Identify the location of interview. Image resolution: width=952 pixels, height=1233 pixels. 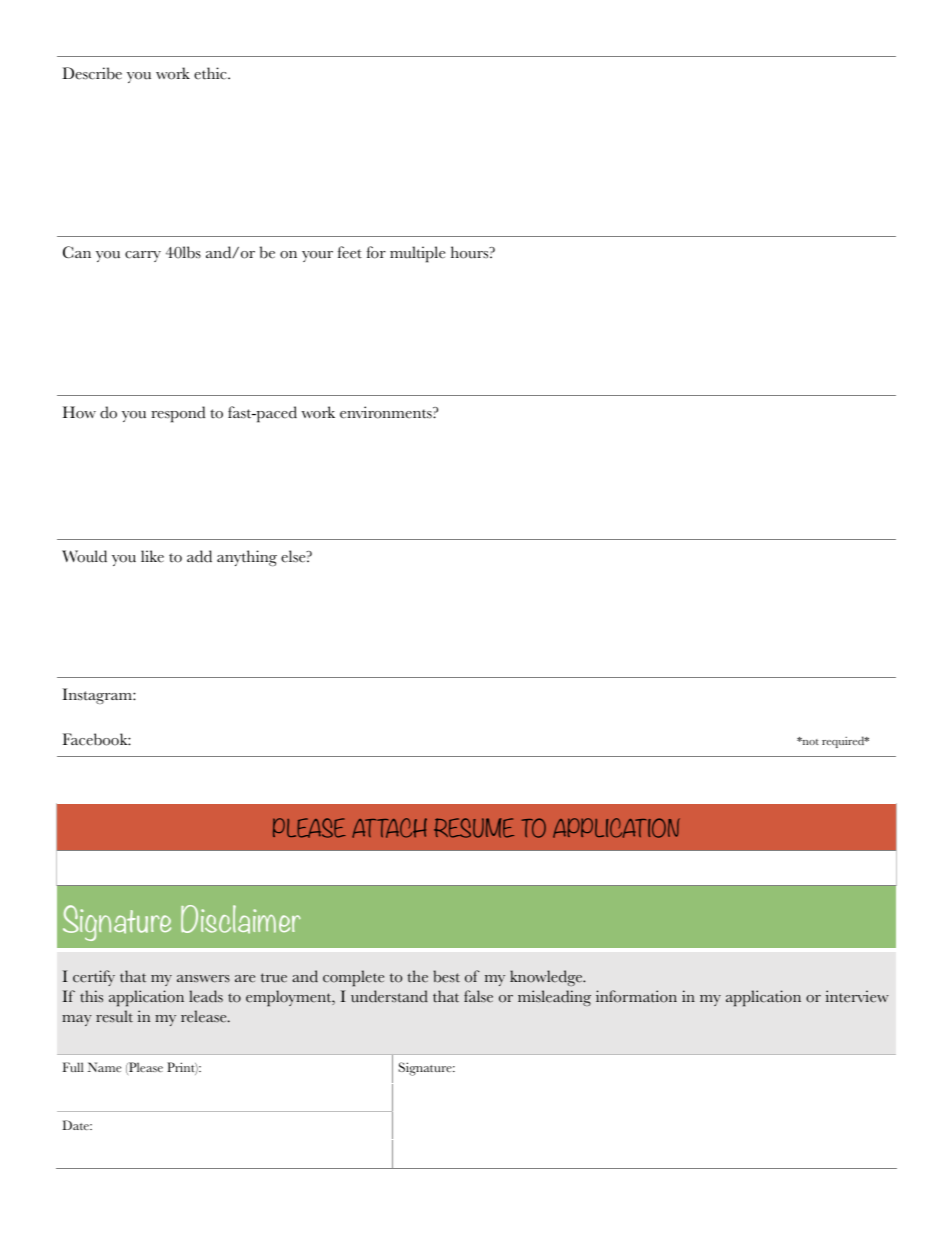
(857, 996).
